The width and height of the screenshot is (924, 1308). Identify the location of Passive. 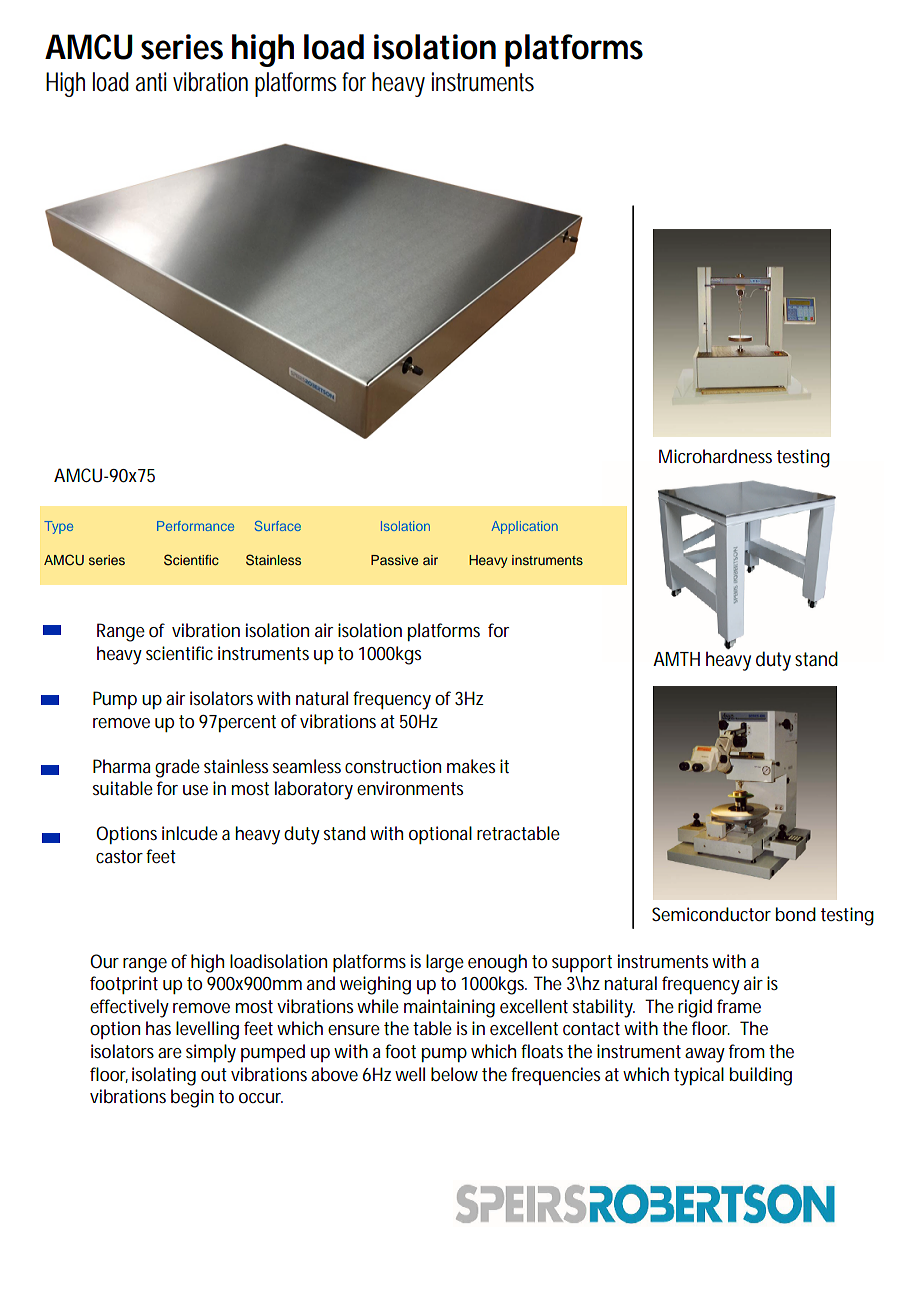
(394, 560).
